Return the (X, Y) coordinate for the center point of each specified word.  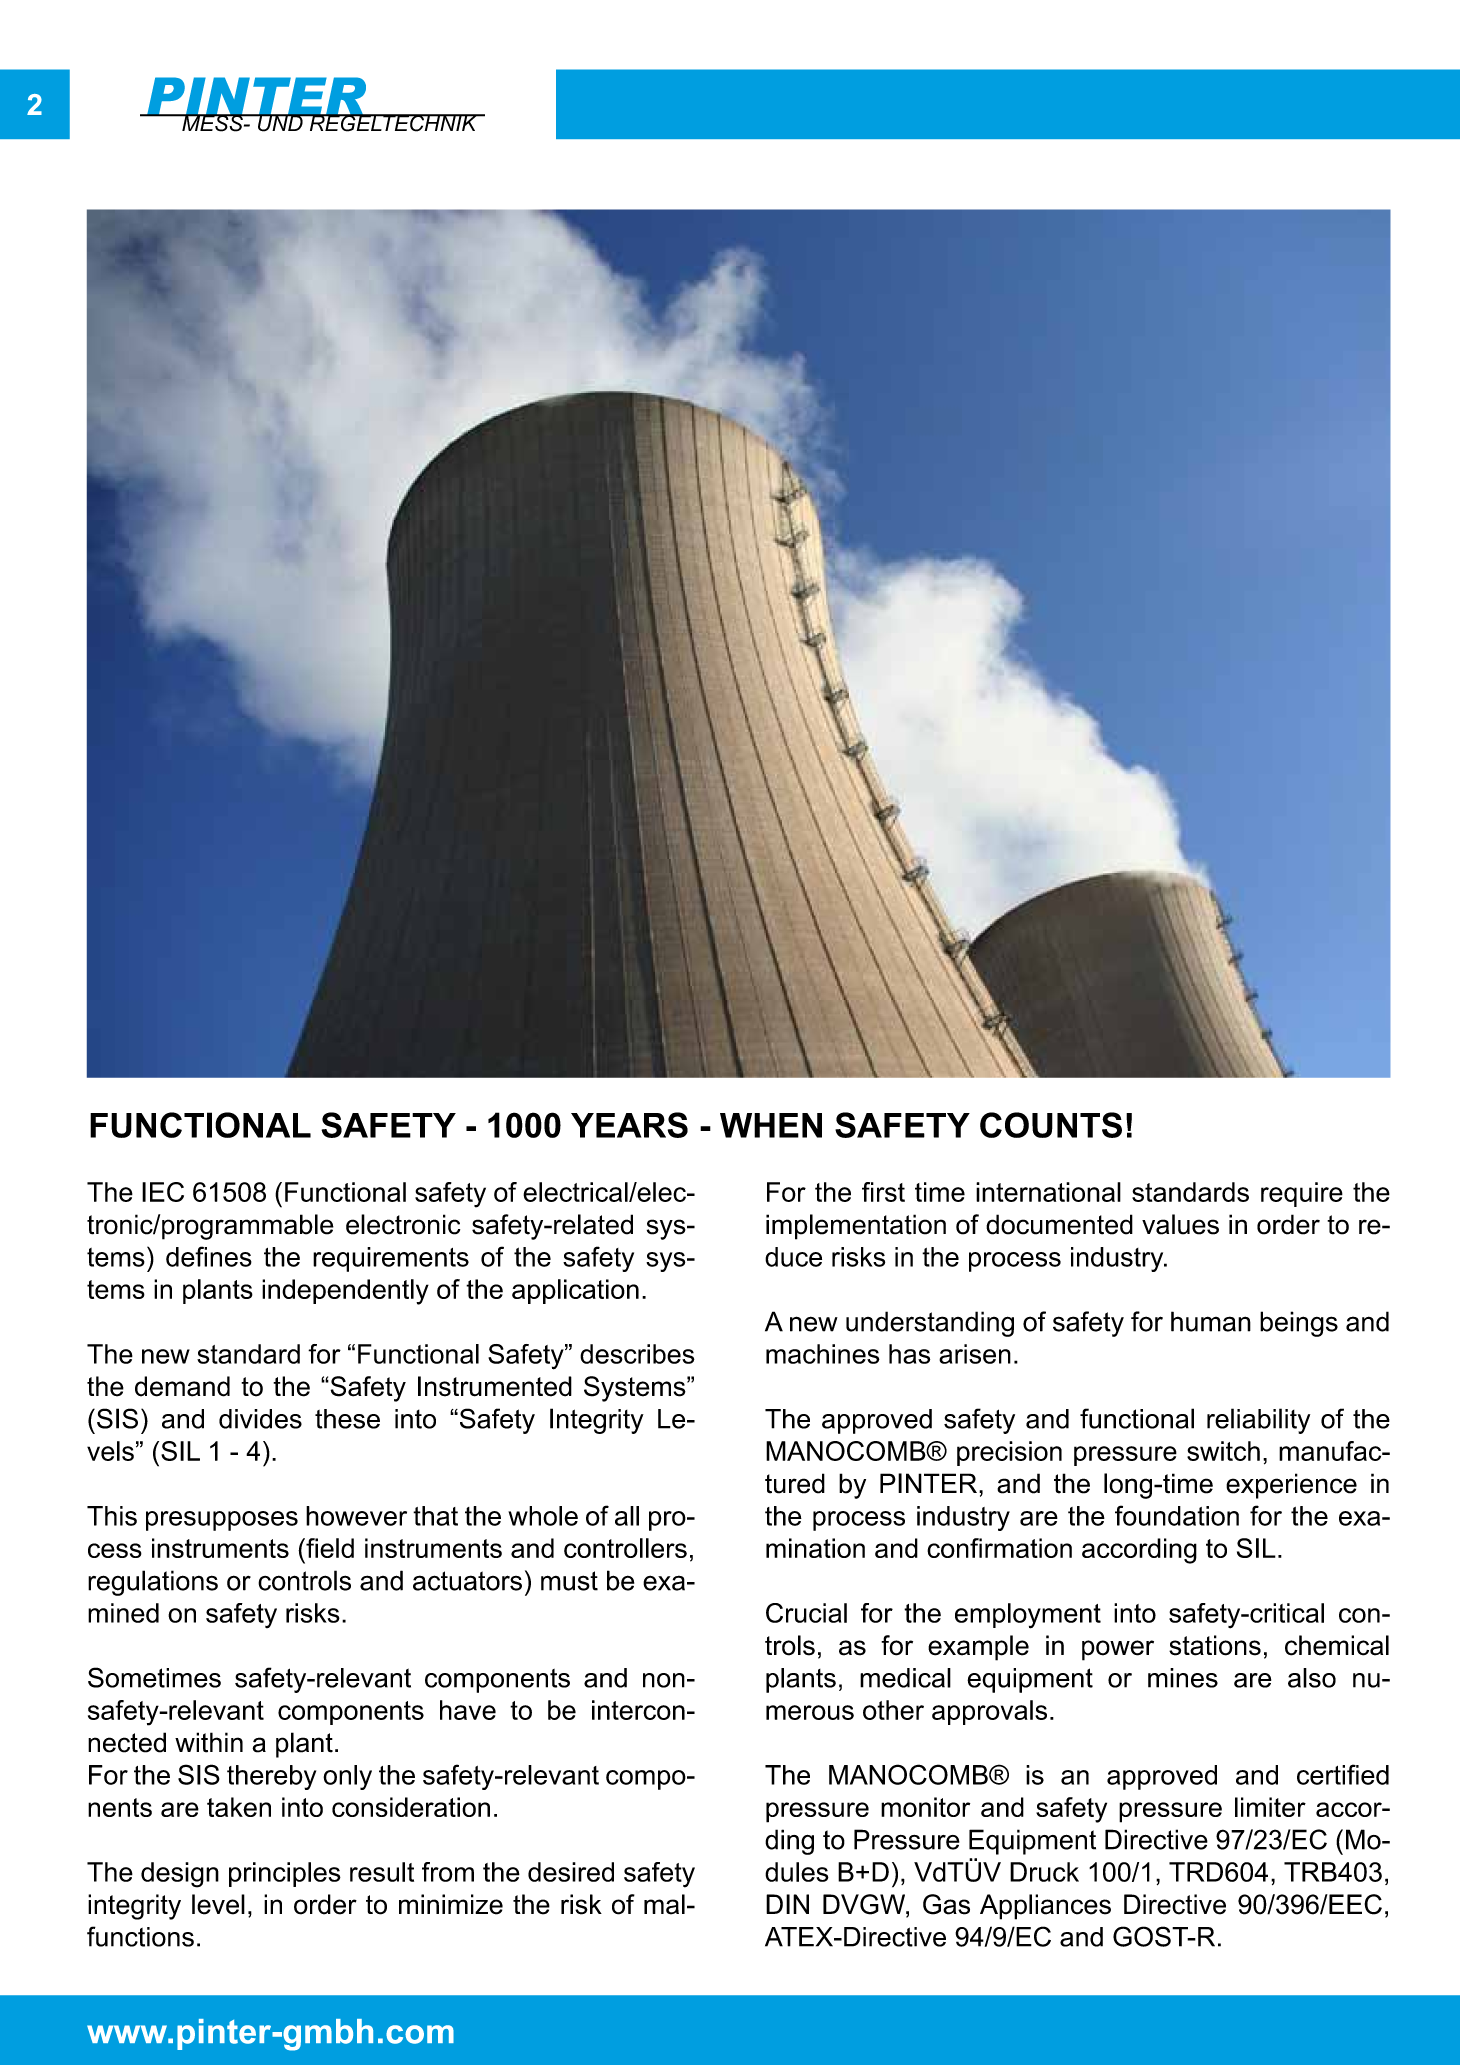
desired (571, 1872)
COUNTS (1051, 1125)
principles (285, 1874)
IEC (163, 1192)
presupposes (222, 1521)
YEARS (629, 1125)
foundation (1177, 1515)
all (627, 1516)
